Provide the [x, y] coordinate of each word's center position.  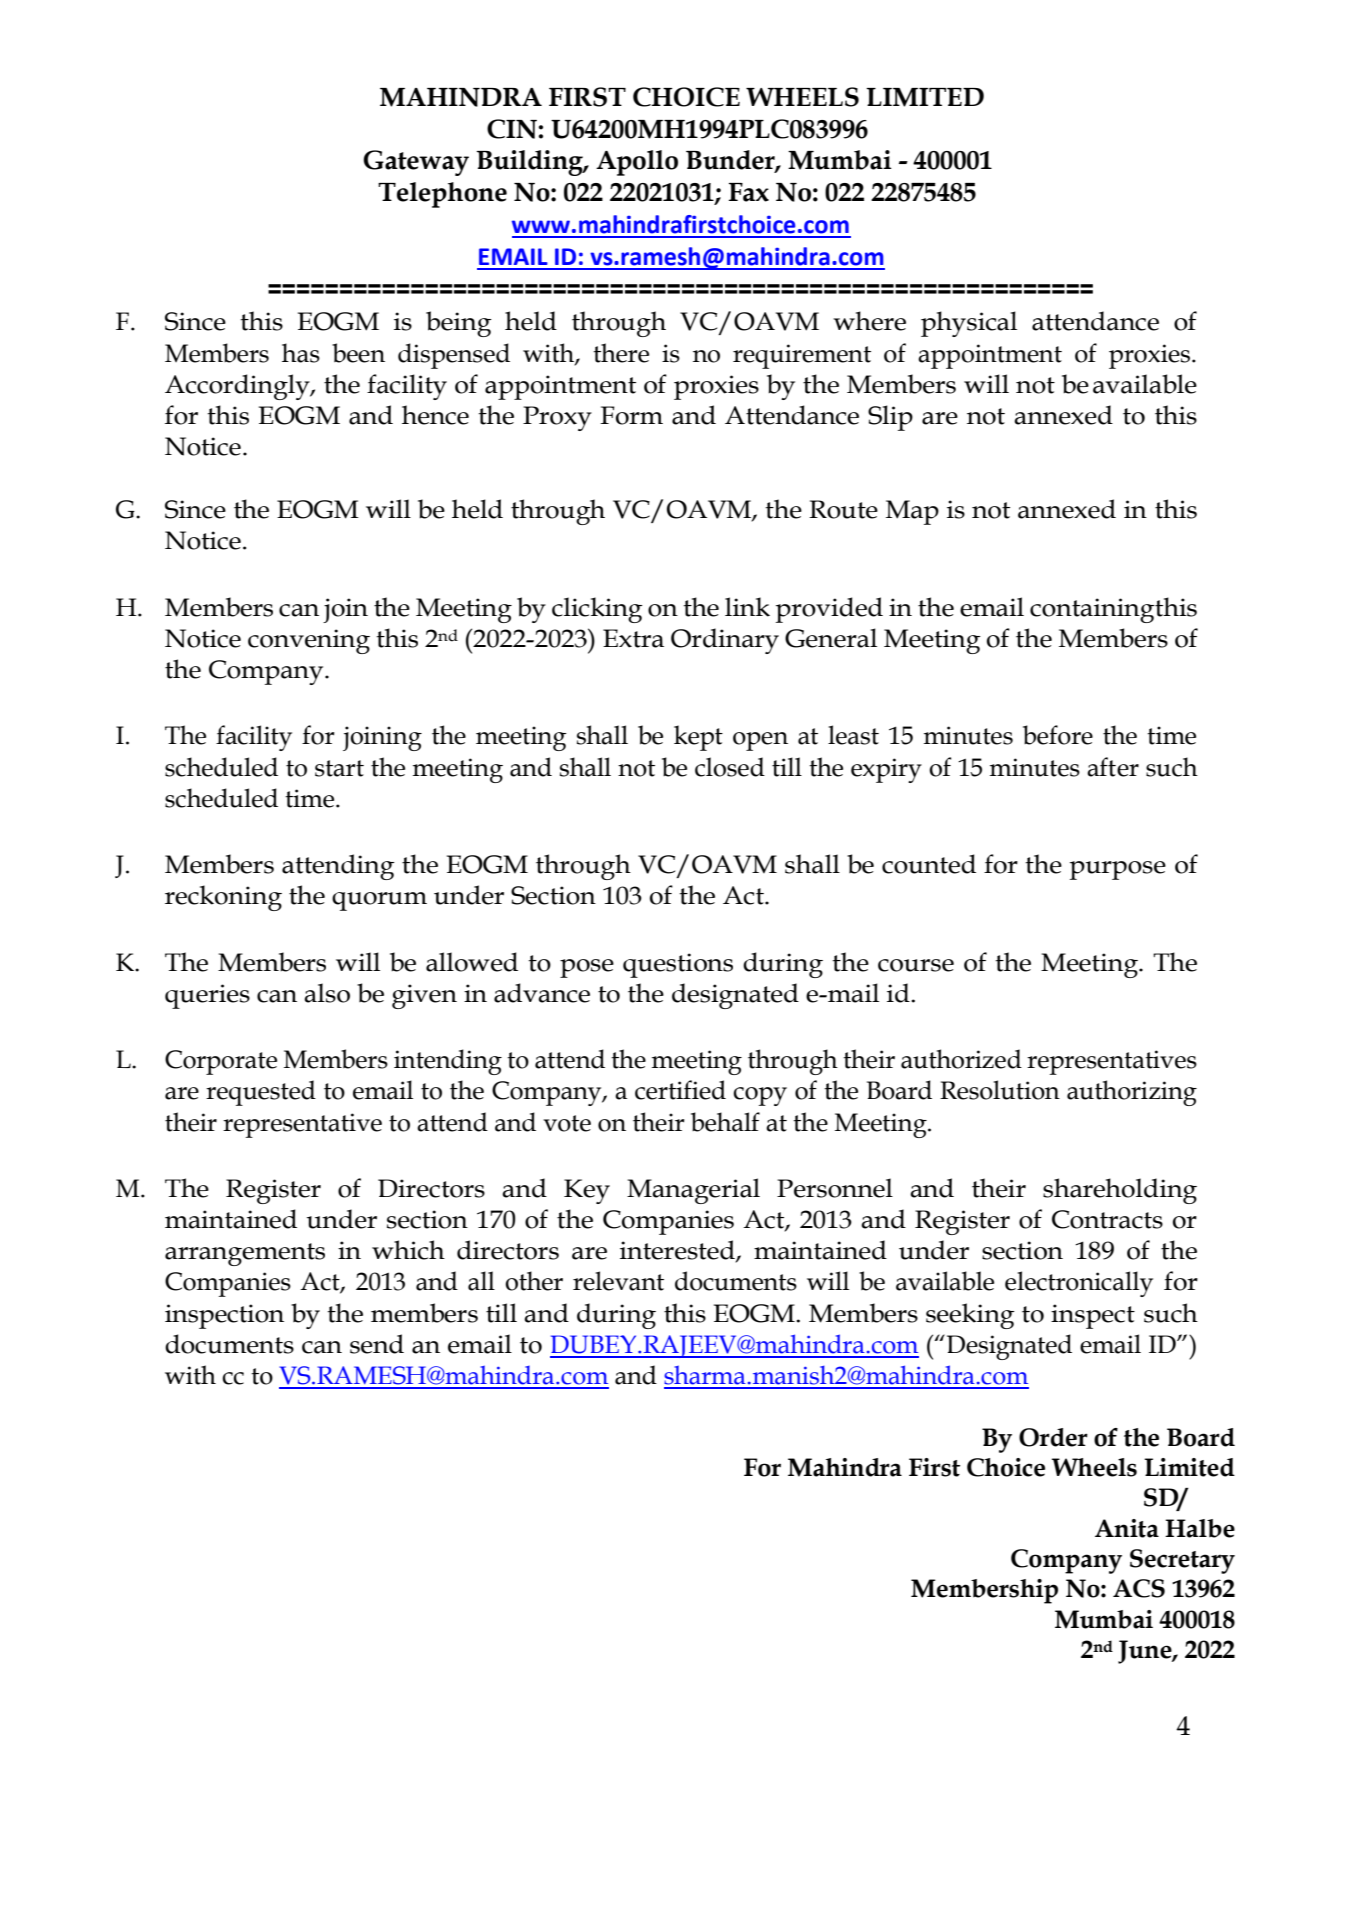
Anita [1127, 1528]
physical [969, 324]
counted [929, 864]
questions [678, 965]
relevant [618, 1281]
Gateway [416, 163]
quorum [379, 901]
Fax [749, 192]
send [377, 1344]
